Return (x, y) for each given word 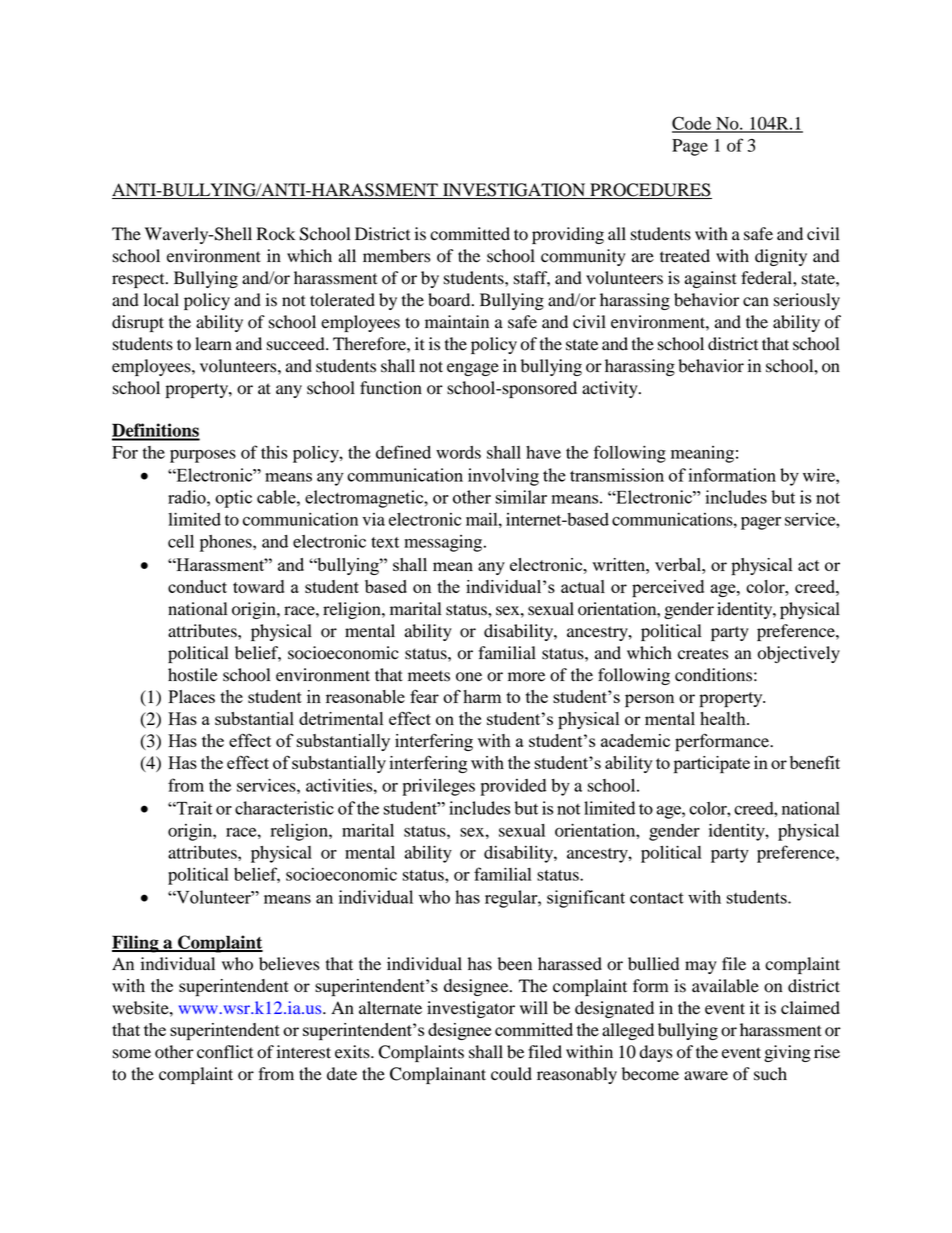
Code (693, 124)
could (511, 1074)
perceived (668, 589)
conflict (225, 1052)
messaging (444, 543)
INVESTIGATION (514, 191)
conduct (197, 586)
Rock (276, 234)
